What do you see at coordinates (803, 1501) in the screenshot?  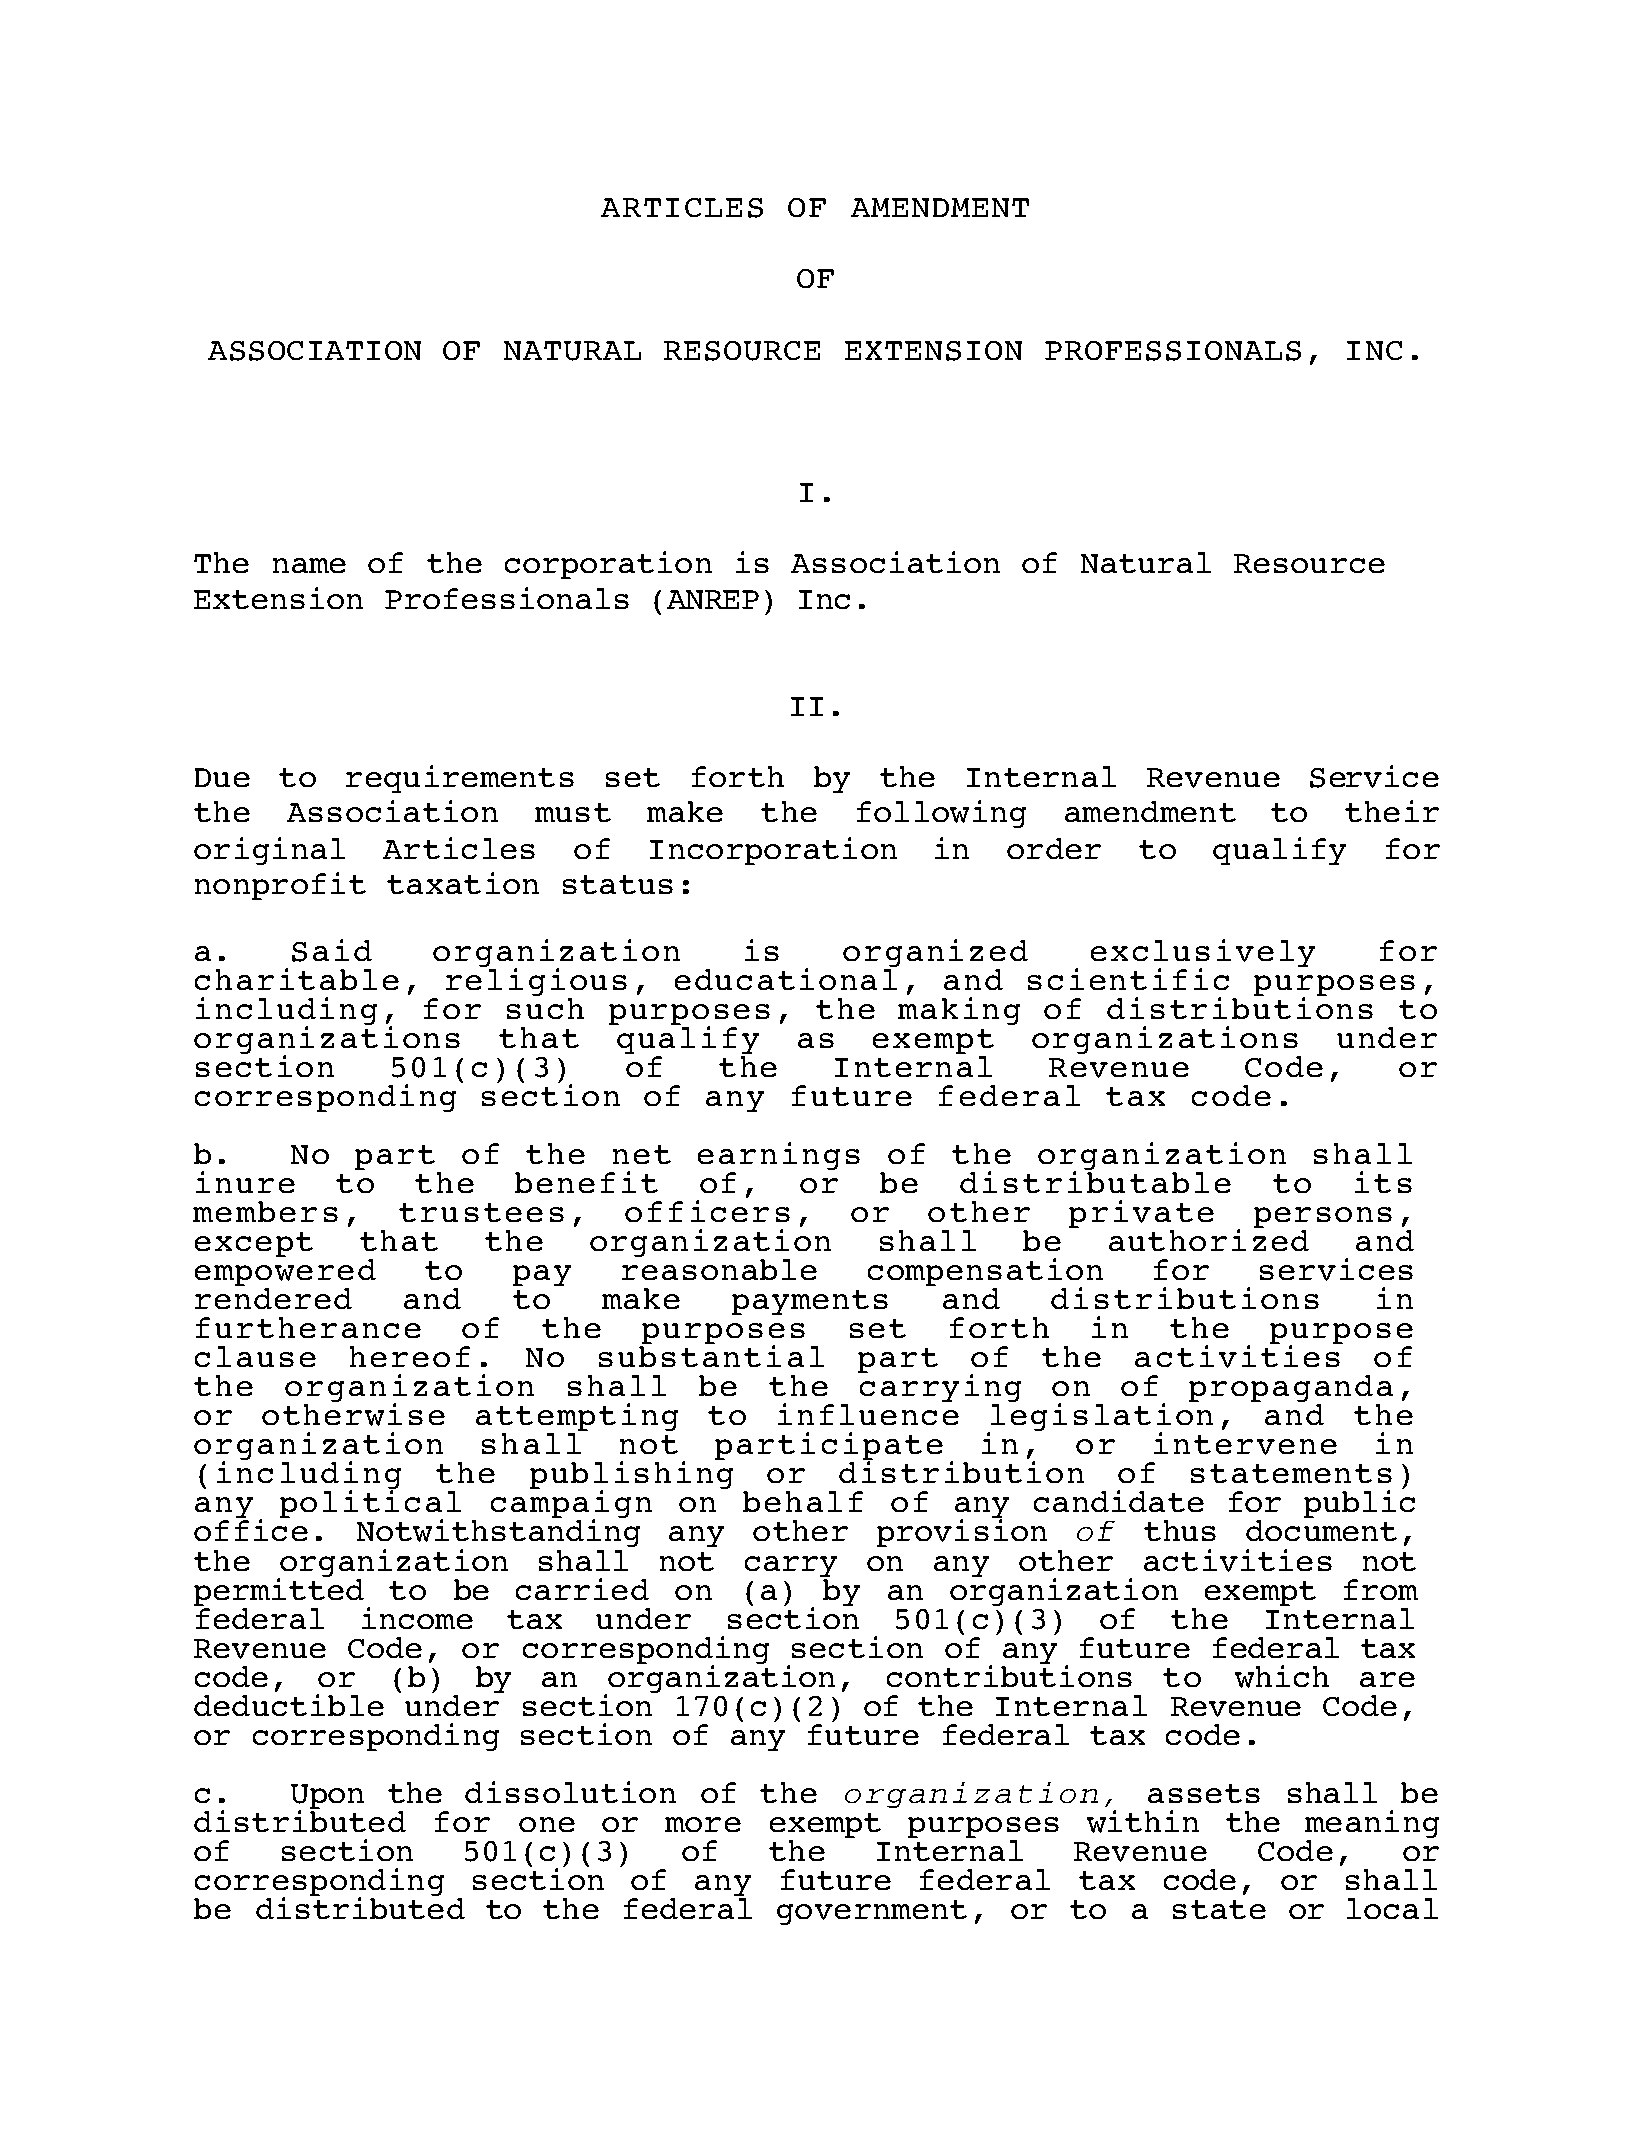 I see `behalf` at bounding box center [803, 1501].
